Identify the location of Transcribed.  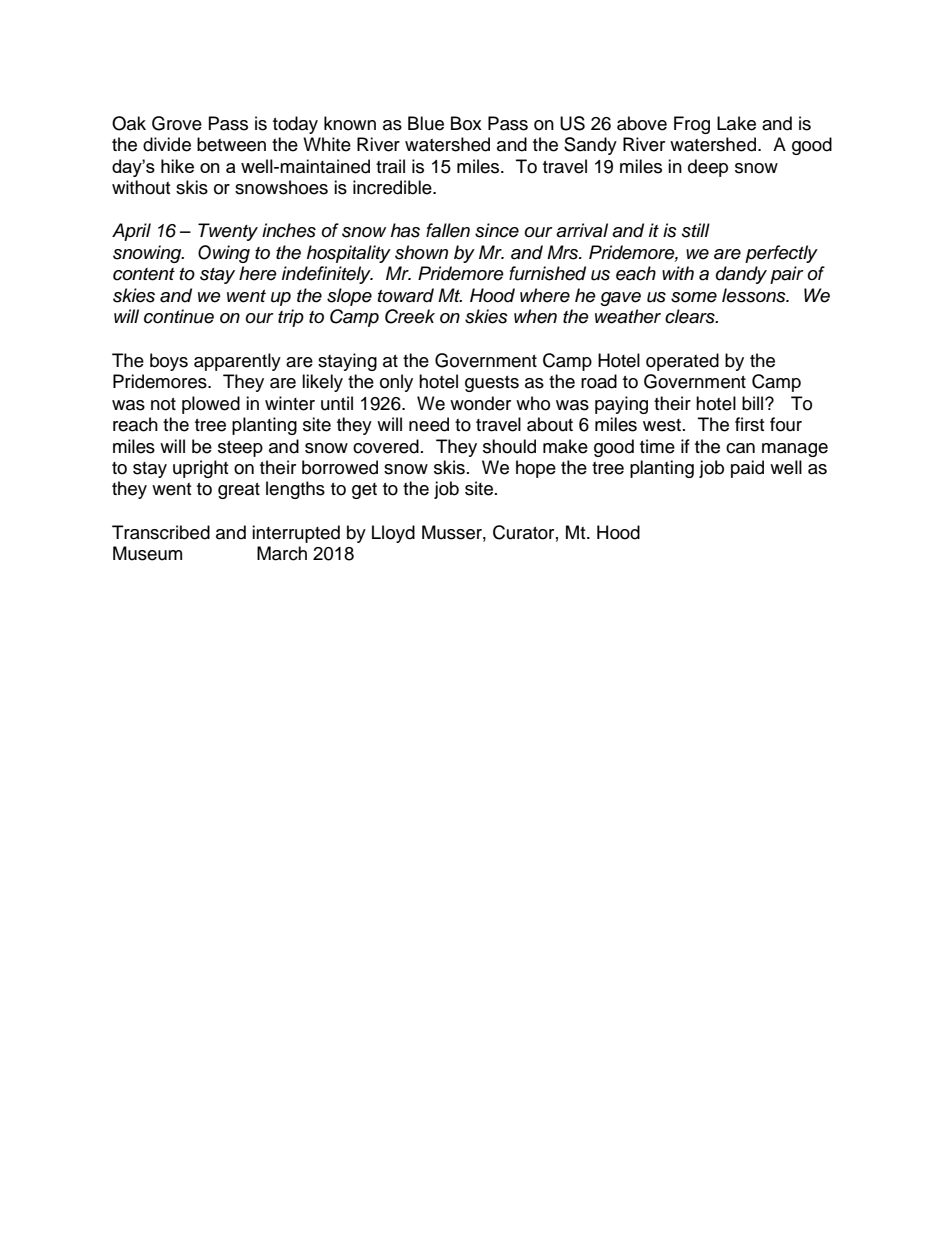
(161, 532).
